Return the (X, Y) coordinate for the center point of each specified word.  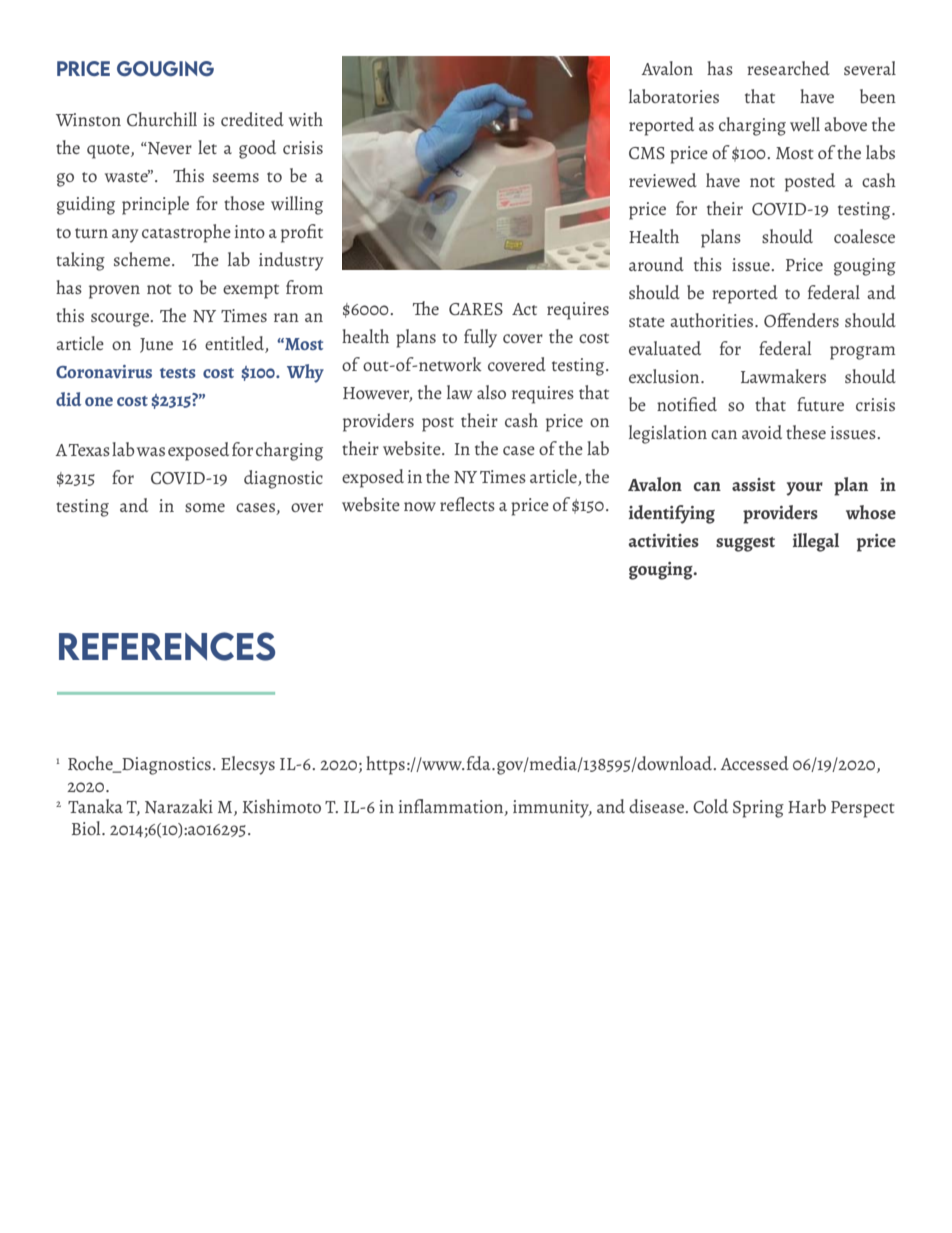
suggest (745, 544)
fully (480, 338)
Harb (807, 806)
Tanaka (95, 806)
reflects (467, 504)
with (306, 119)
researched (788, 68)
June (156, 345)
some (205, 507)
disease (657, 806)
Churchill (162, 119)
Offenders (801, 320)
